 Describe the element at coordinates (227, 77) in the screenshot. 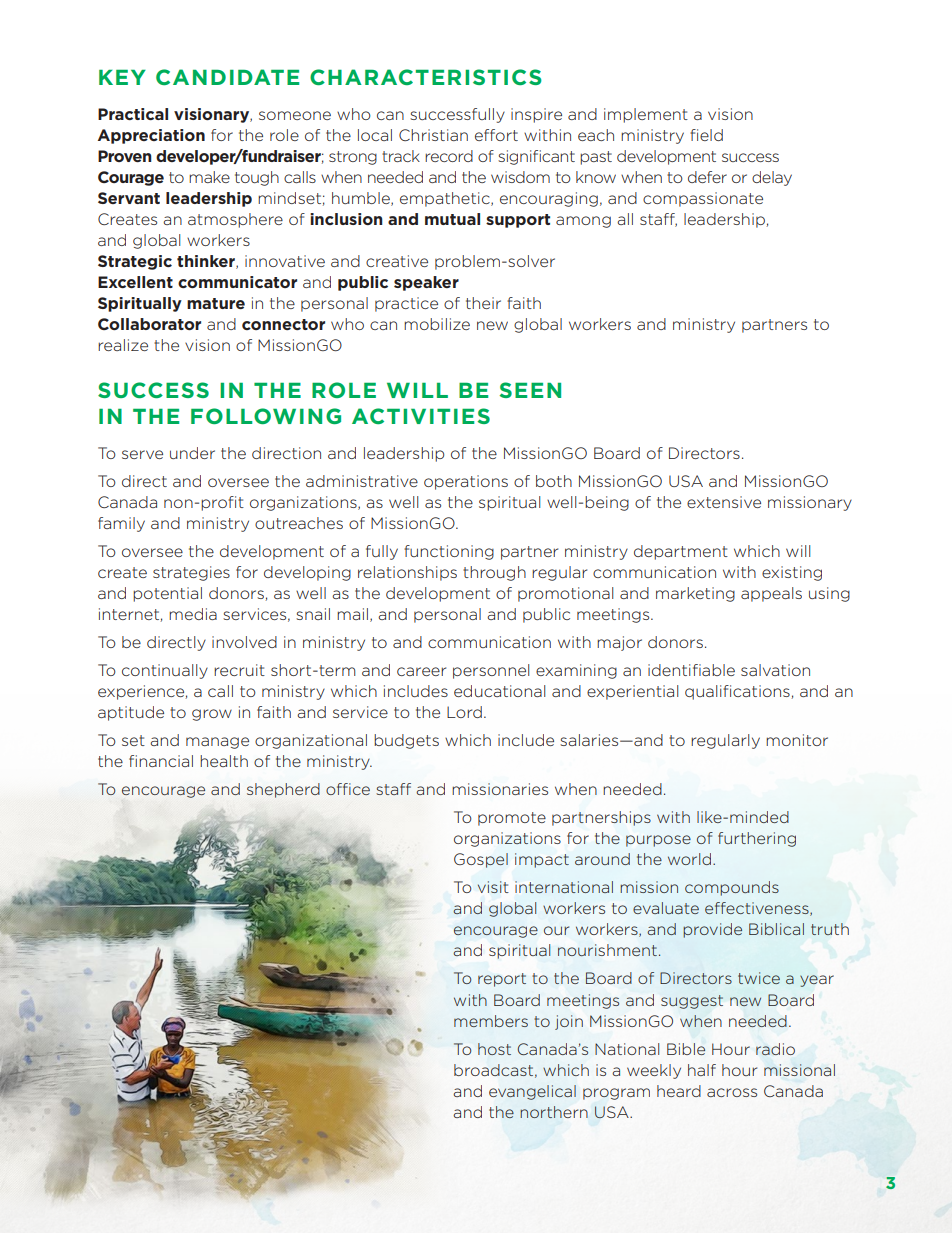

I see `CANDIDATE` at that location.
